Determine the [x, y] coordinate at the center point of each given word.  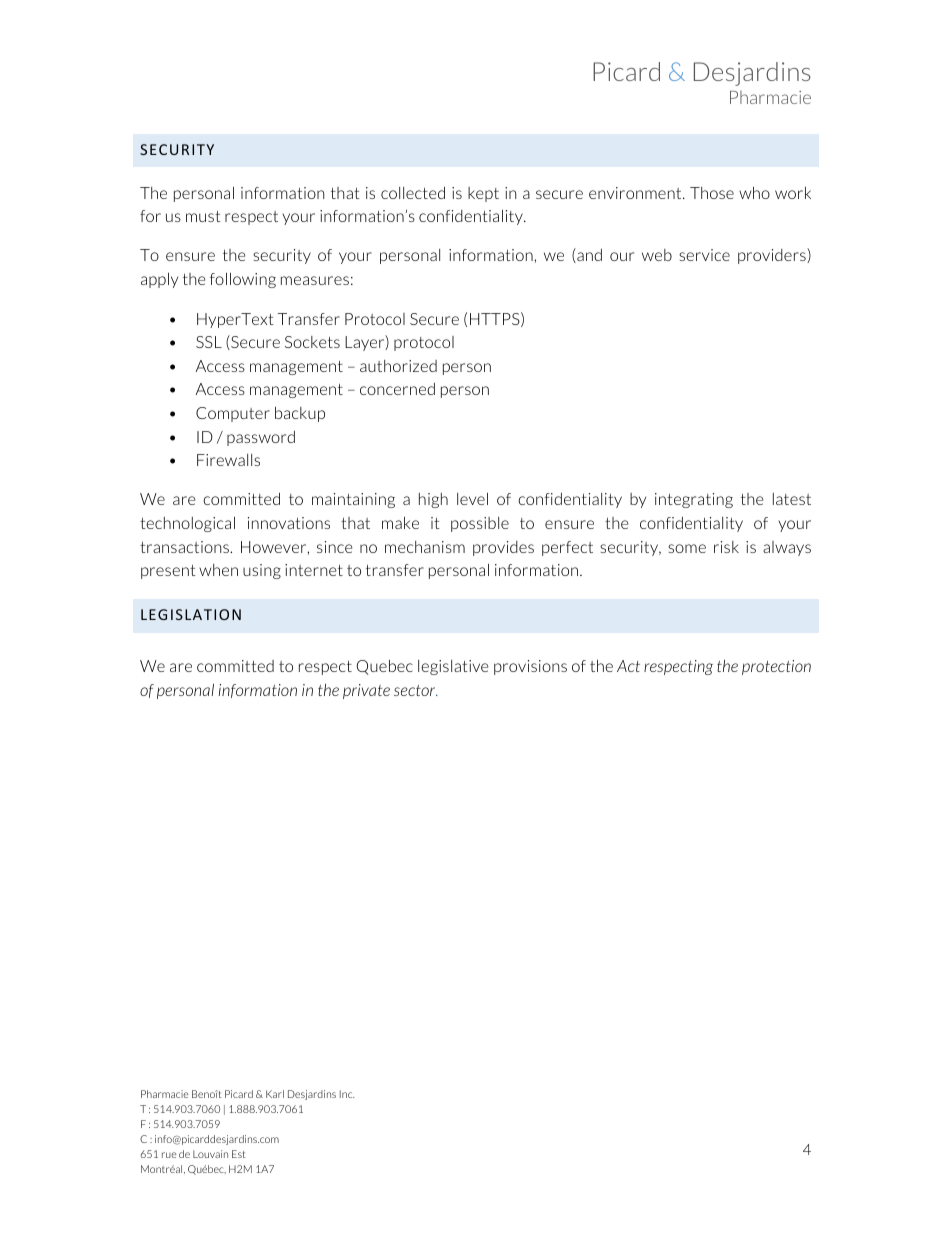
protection [776, 667]
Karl [275, 1094]
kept [483, 194]
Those [712, 193]
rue [169, 1155]
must [203, 216]
